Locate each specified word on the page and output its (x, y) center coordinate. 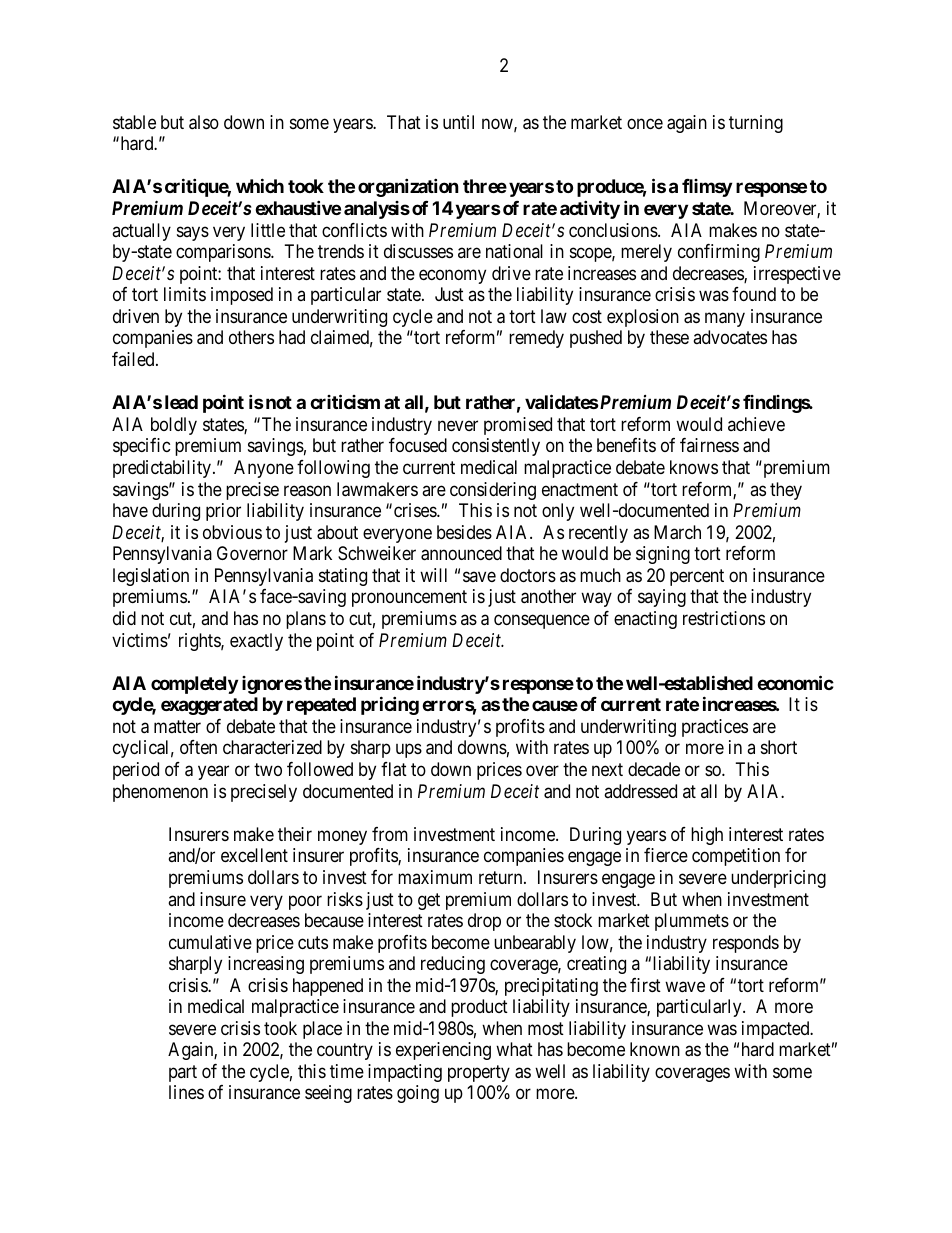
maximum (435, 877)
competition (736, 857)
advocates (730, 337)
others (251, 337)
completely (194, 685)
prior (223, 512)
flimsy (707, 188)
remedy (536, 339)
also (204, 122)
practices (715, 728)
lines (186, 1092)
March (677, 532)
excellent (254, 855)
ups (409, 751)
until (458, 122)
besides (464, 532)
